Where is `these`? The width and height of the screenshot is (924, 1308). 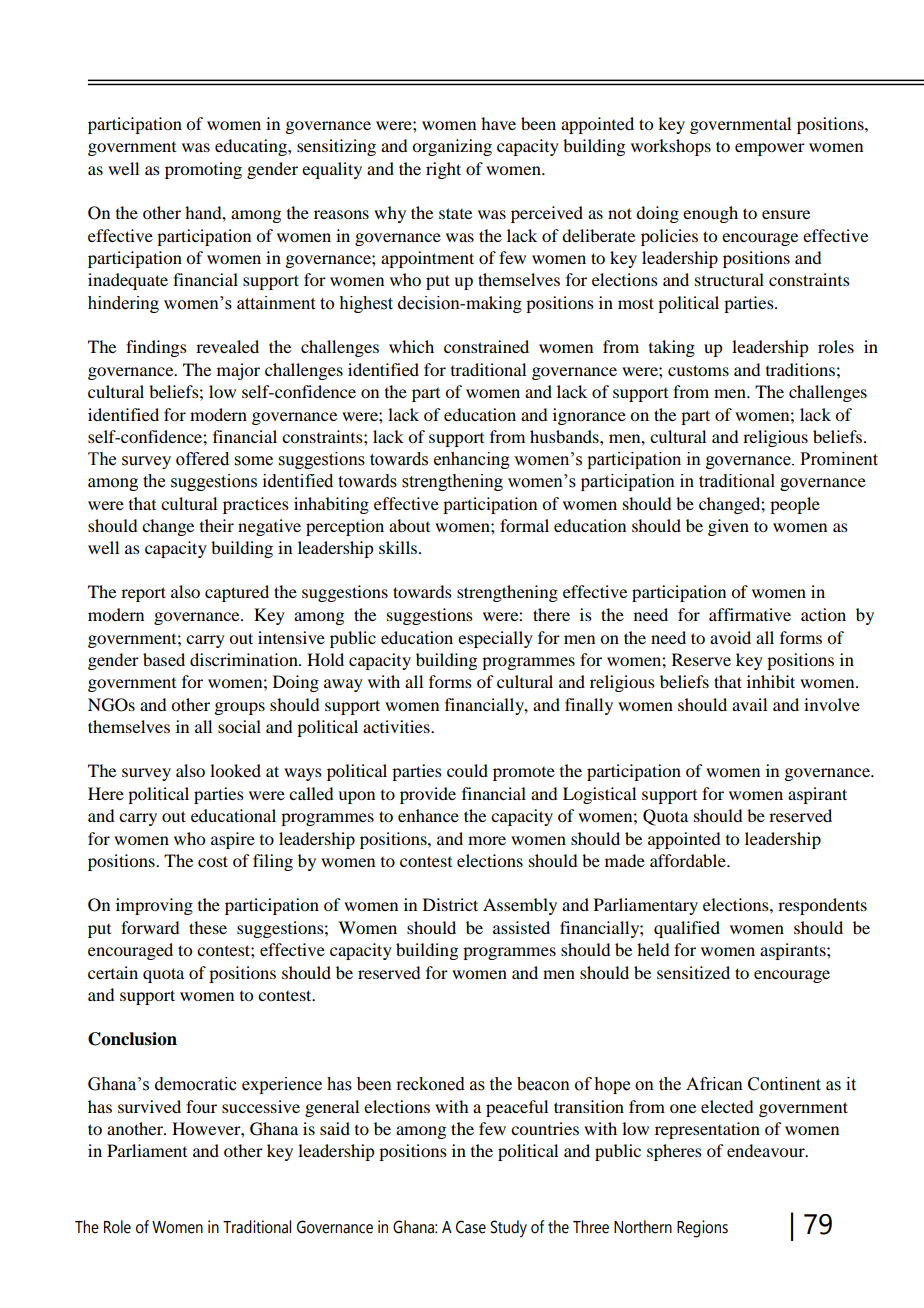
these is located at coordinates (208, 927).
